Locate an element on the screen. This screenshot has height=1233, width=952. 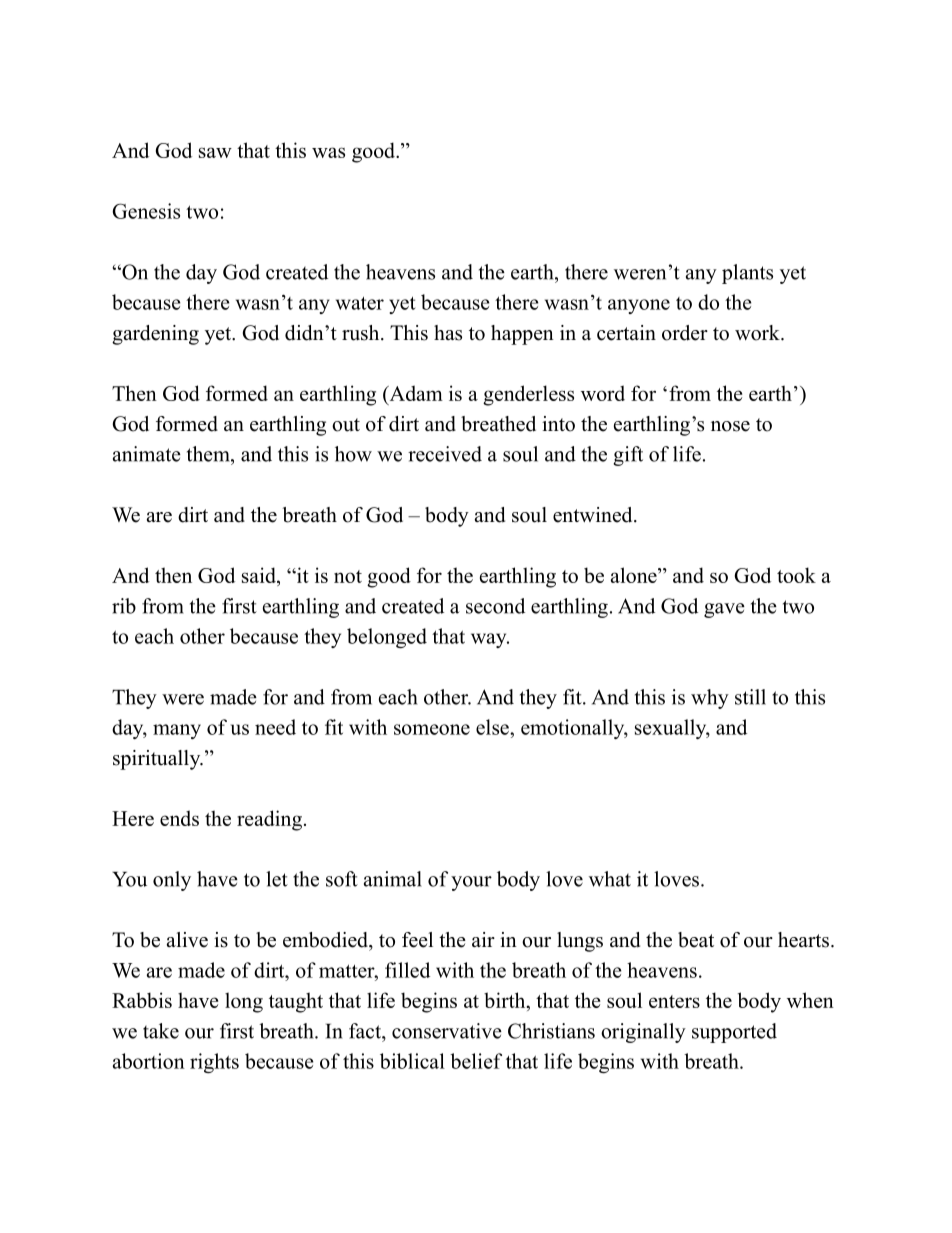
plants is located at coordinates (747, 274).
